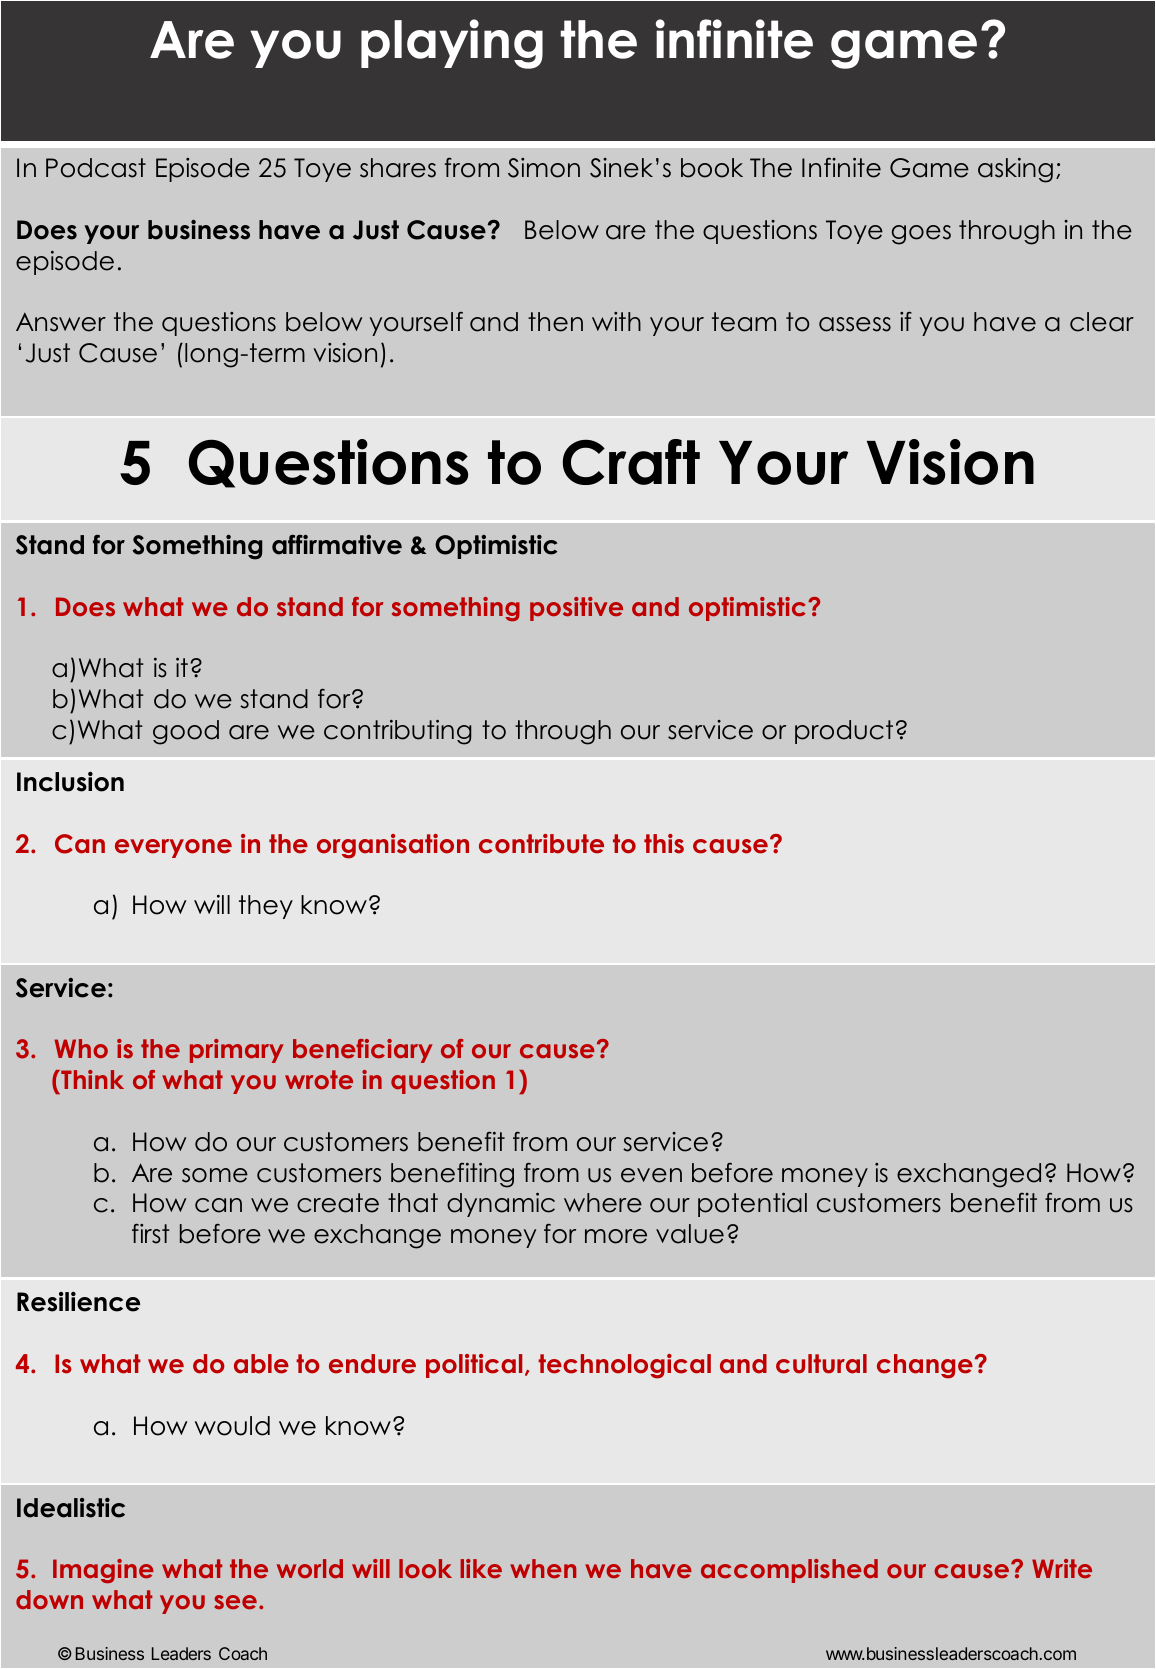 This screenshot has height=1669, width=1156. What do you see at coordinates (541, 844) in the screenshot?
I see `contribute` at bounding box center [541, 844].
